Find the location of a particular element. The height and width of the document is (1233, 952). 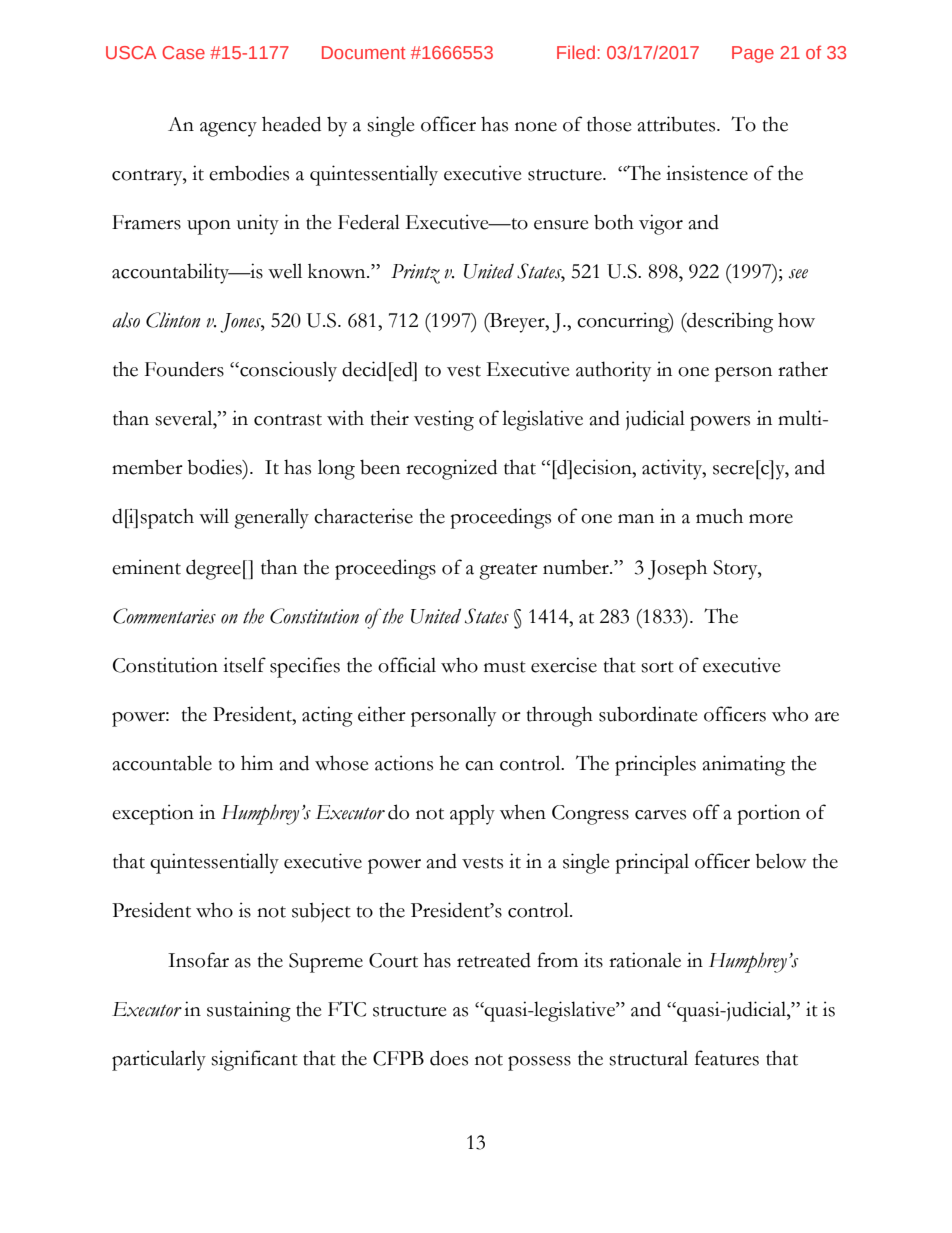

sustaining is located at coordinates (249, 1011).
